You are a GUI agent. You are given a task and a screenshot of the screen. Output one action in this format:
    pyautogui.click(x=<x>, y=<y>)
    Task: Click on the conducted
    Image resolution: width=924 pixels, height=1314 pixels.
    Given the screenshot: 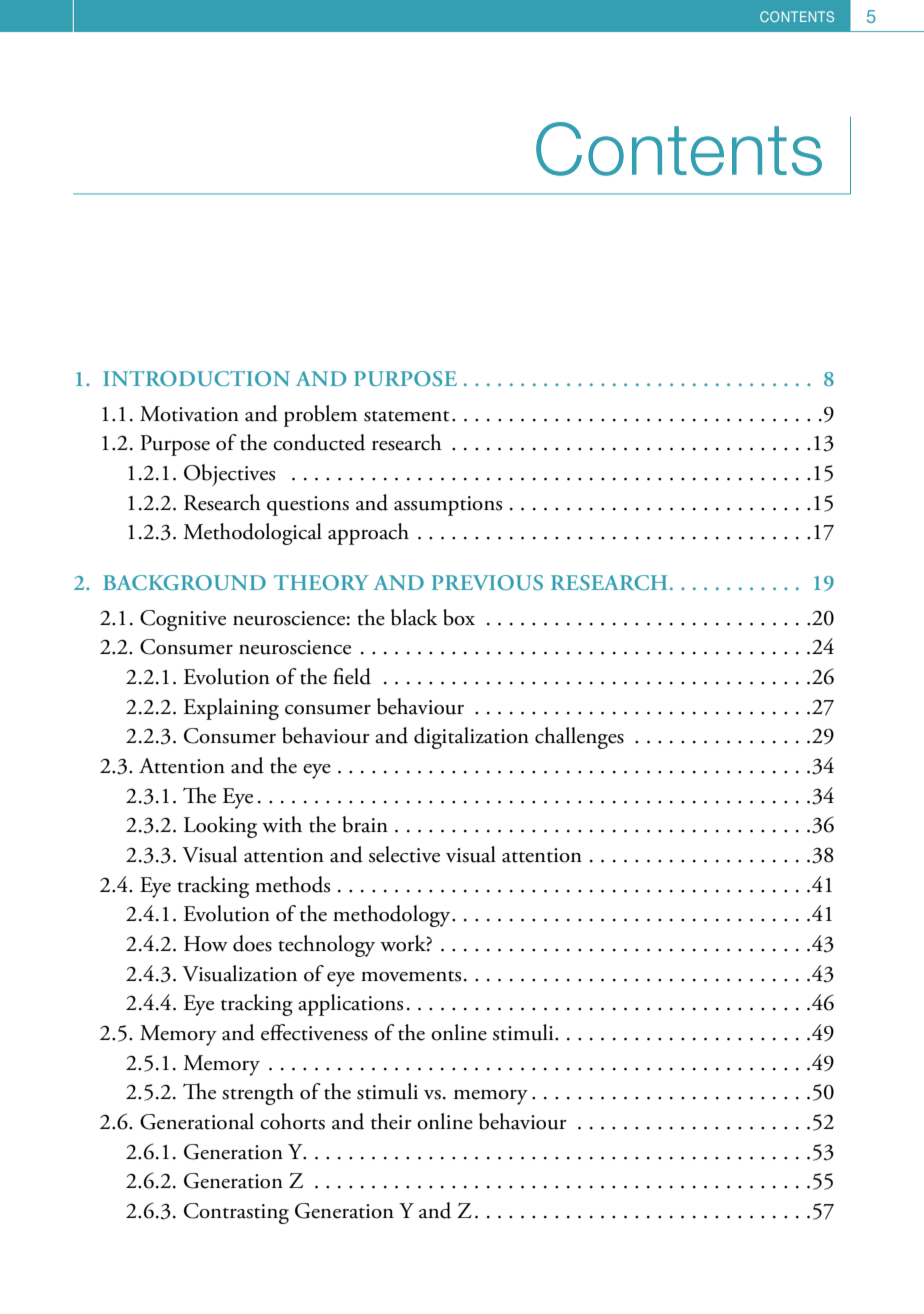 What is the action you would take?
    pyautogui.click(x=319, y=442)
